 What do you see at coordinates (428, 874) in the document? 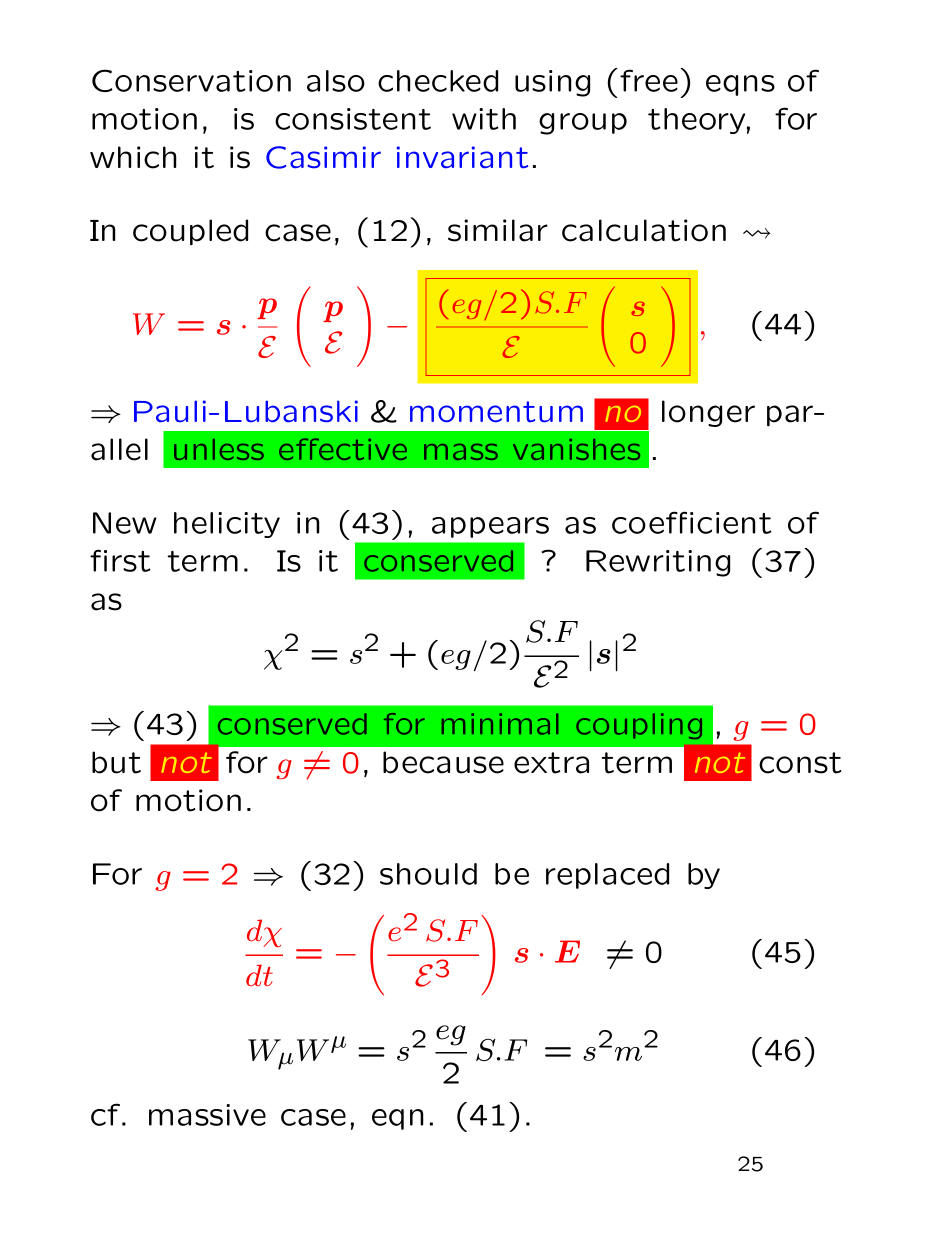
I see `should` at bounding box center [428, 874].
